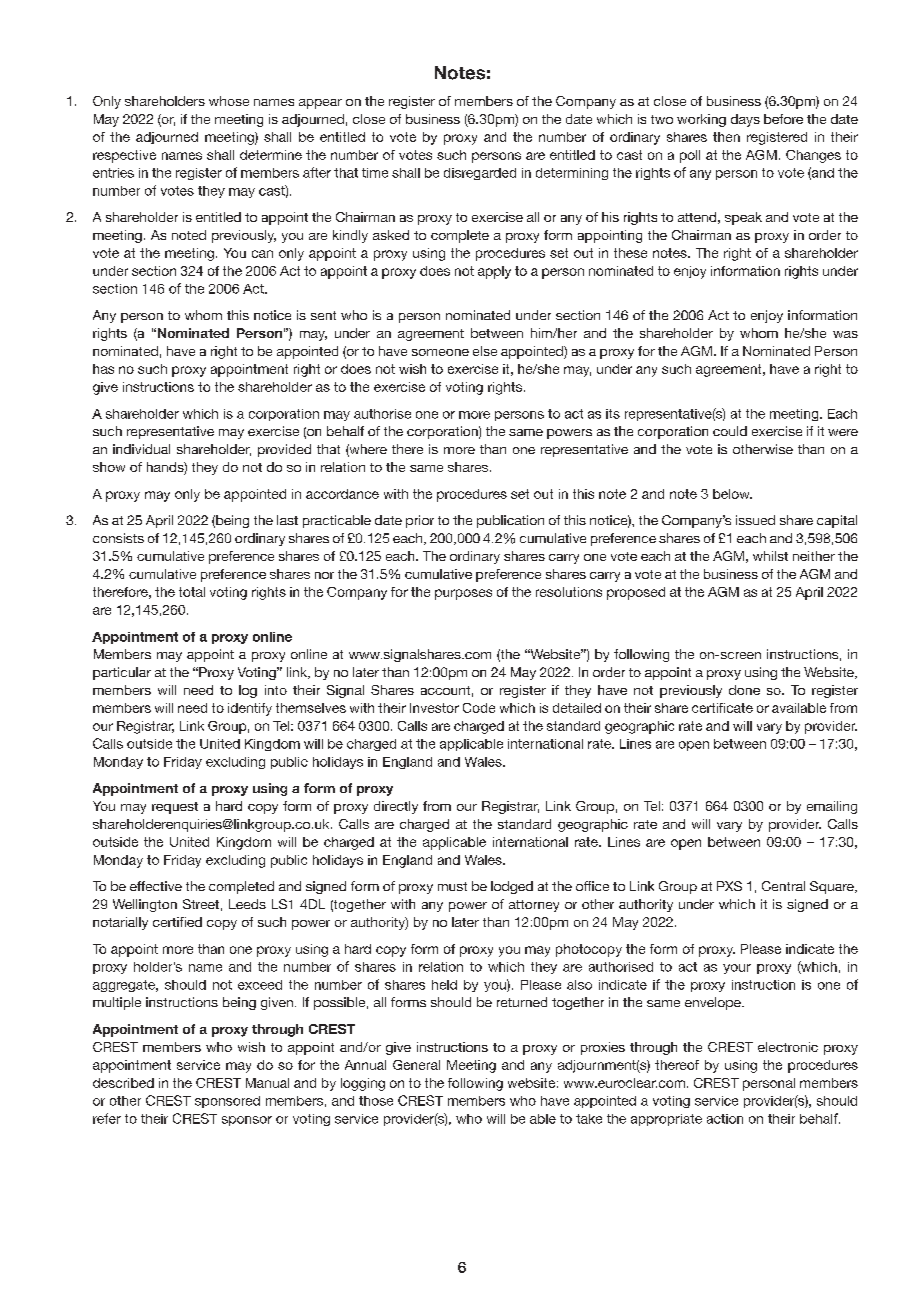 Image resolution: width=924 pixels, height=1308 pixels. What do you see at coordinates (730, 431) in the document?
I see `could` at bounding box center [730, 431].
